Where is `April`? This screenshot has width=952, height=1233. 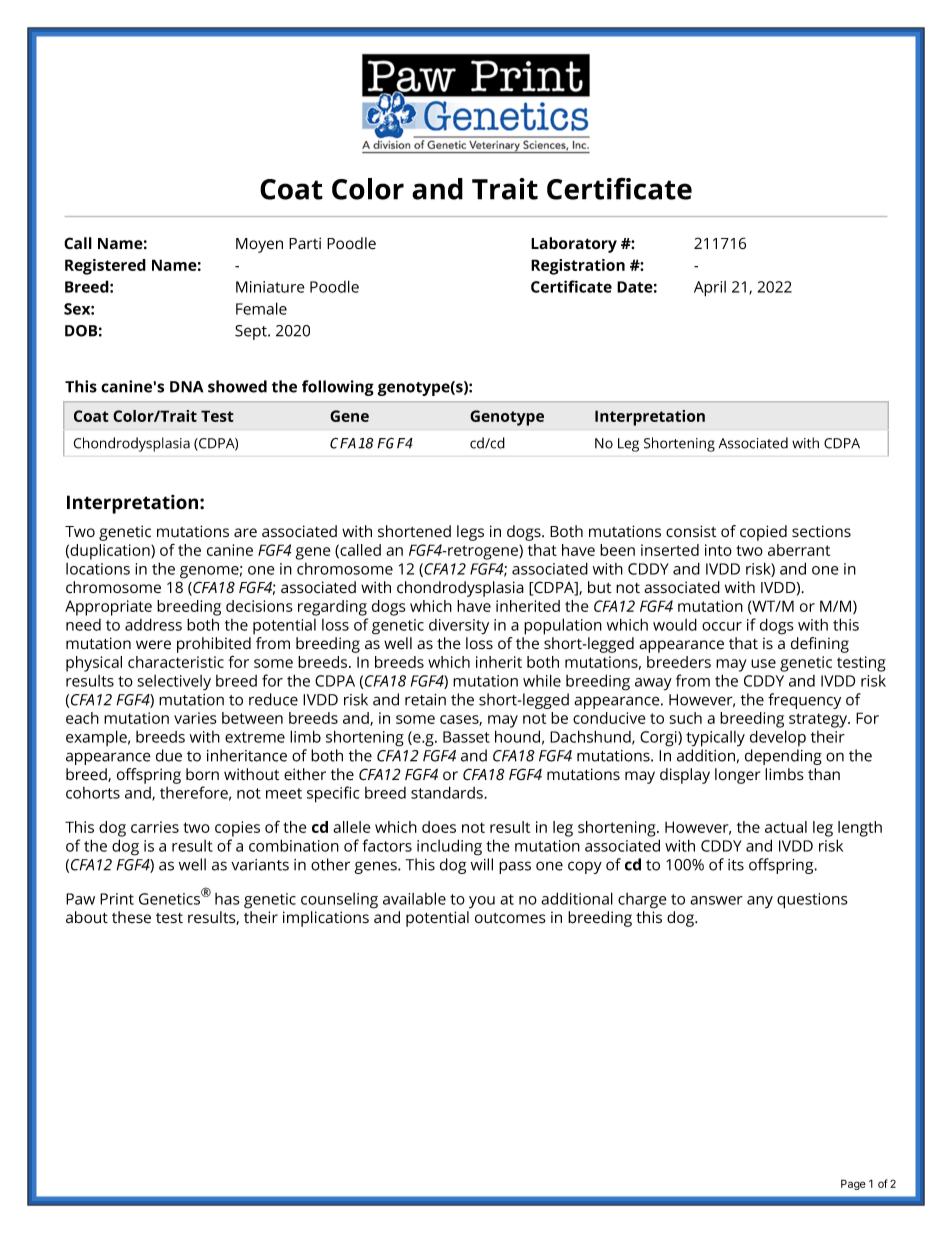
April is located at coordinates (710, 289).
